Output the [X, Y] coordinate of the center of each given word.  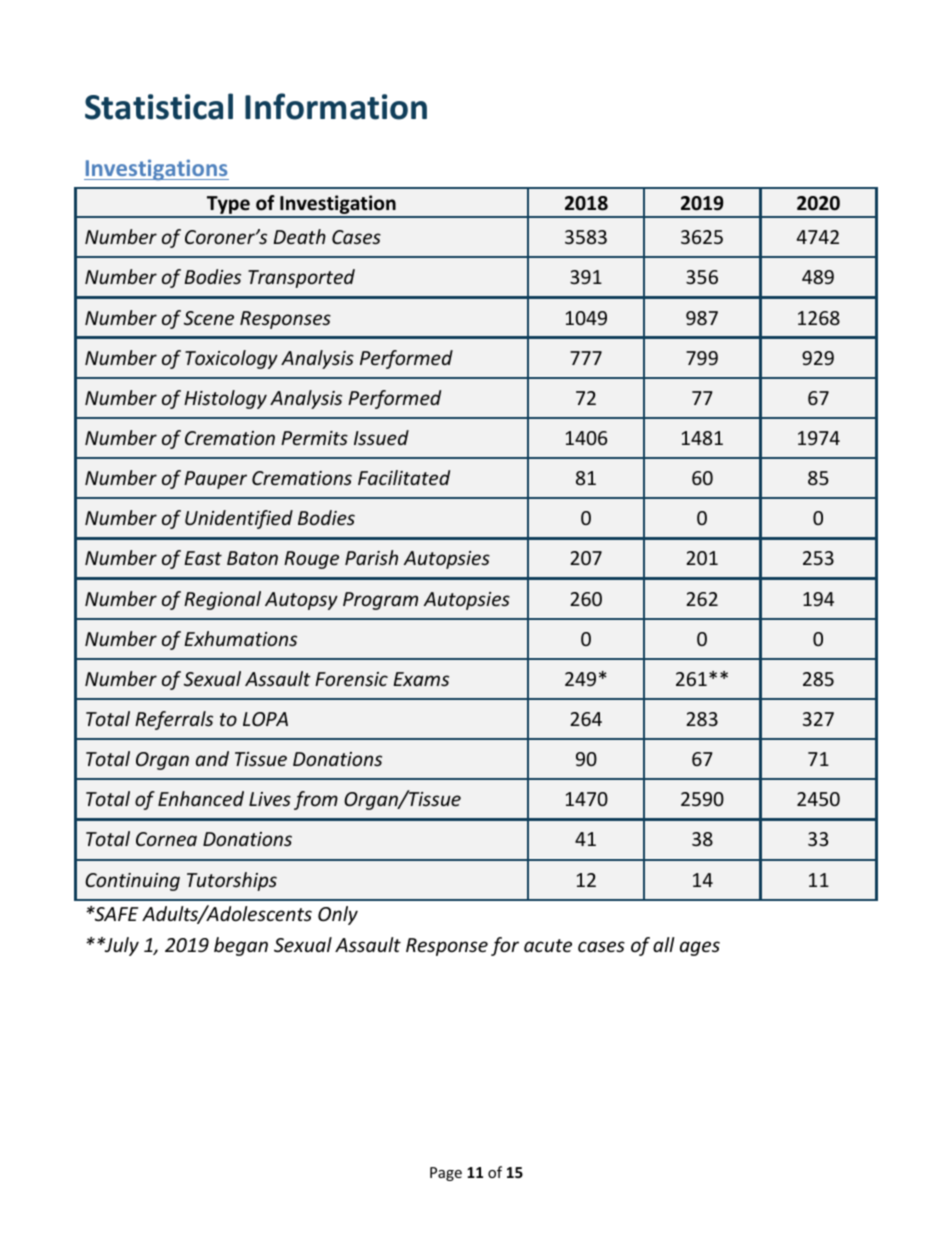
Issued [381, 437]
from [316, 800]
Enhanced [201, 798]
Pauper [215, 480]
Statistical [159, 106]
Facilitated [404, 477]
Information [336, 106]
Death [299, 236]
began [241, 946]
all [664, 944]
